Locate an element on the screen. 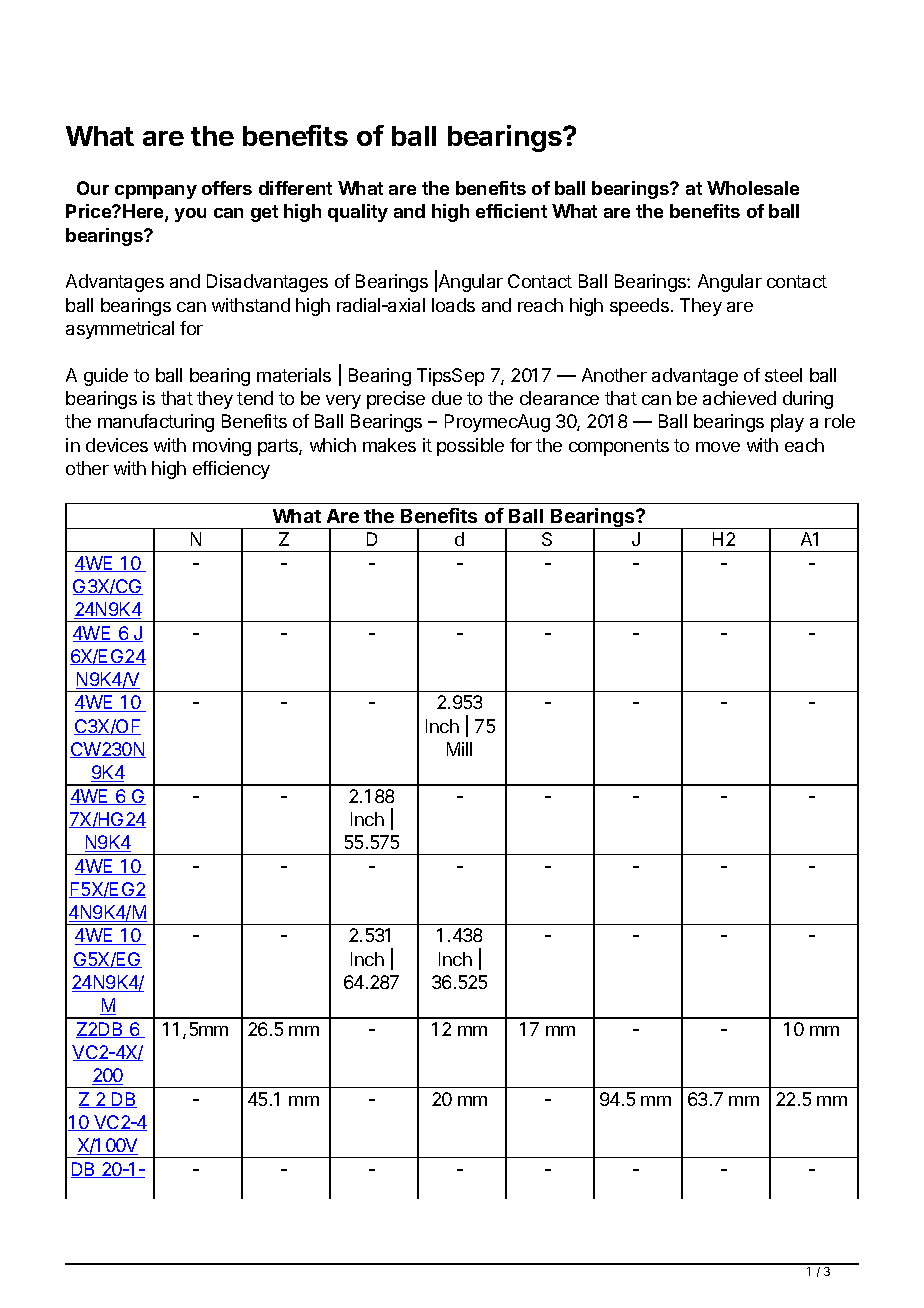 This screenshot has height=1308, width=924. loads is located at coordinates (453, 305).
